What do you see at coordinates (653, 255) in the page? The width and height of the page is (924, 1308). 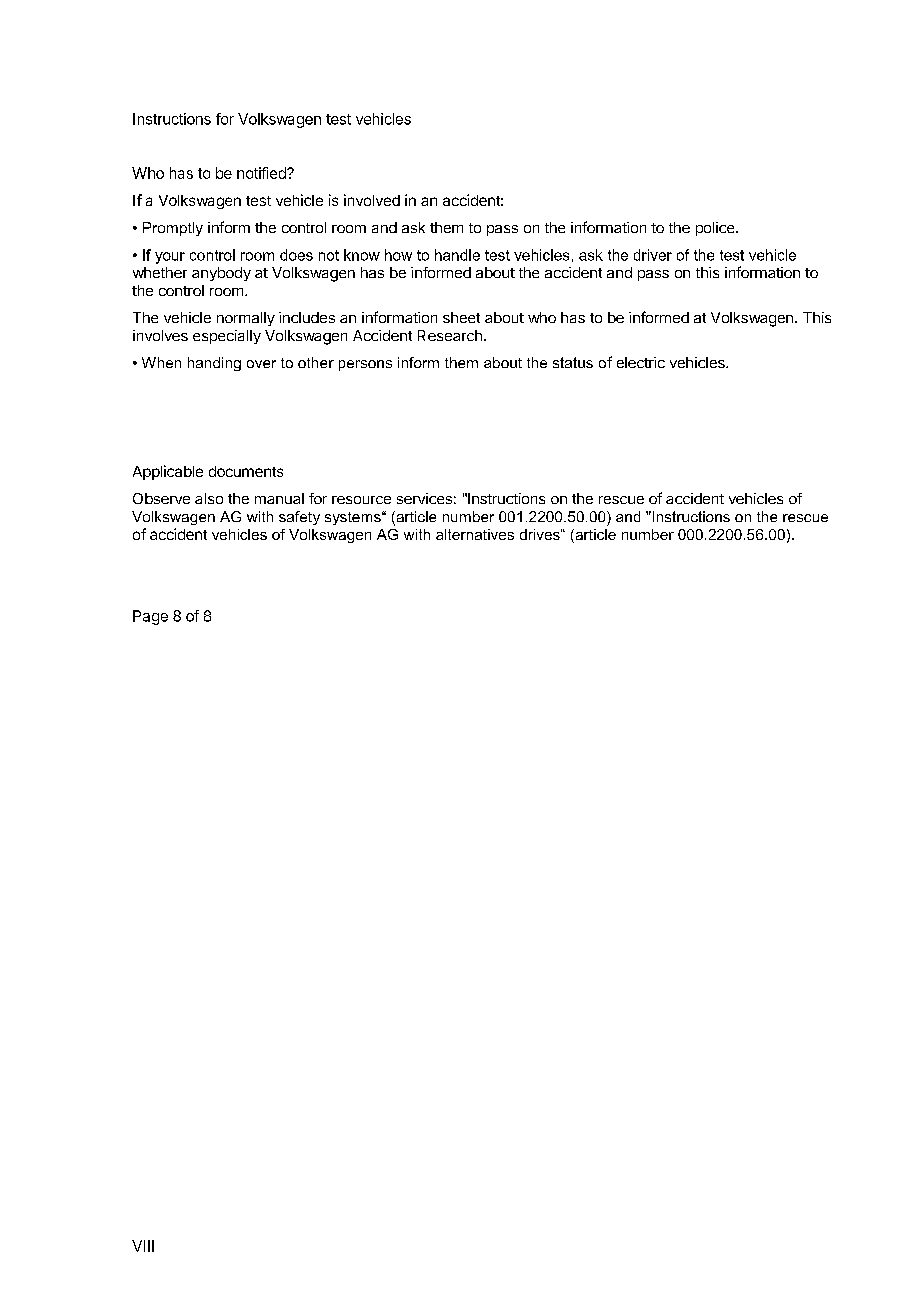 I see `driver` at bounding box center [653, 255].
